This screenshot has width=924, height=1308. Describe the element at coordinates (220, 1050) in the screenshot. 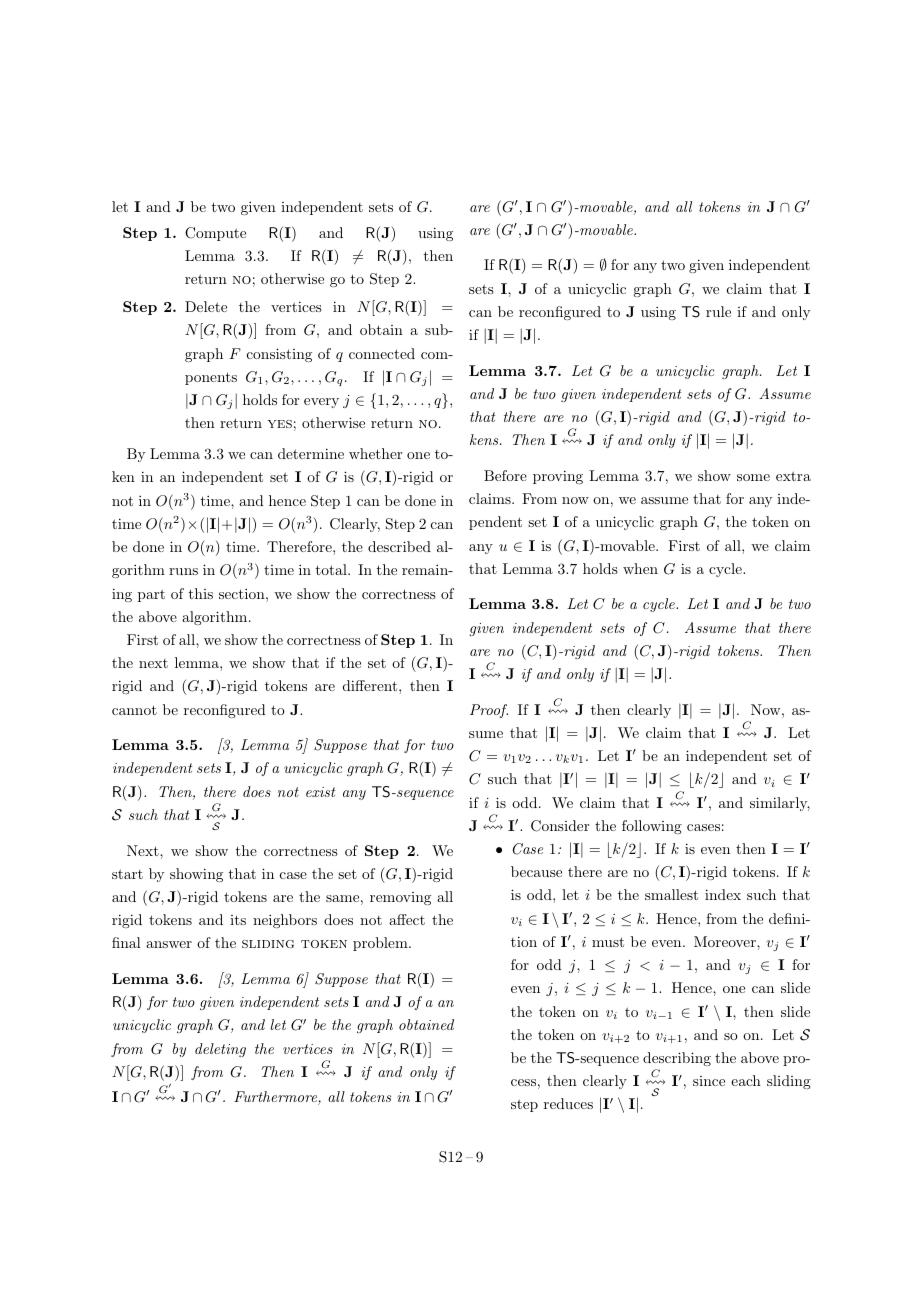

I see `deleting` at that location.
